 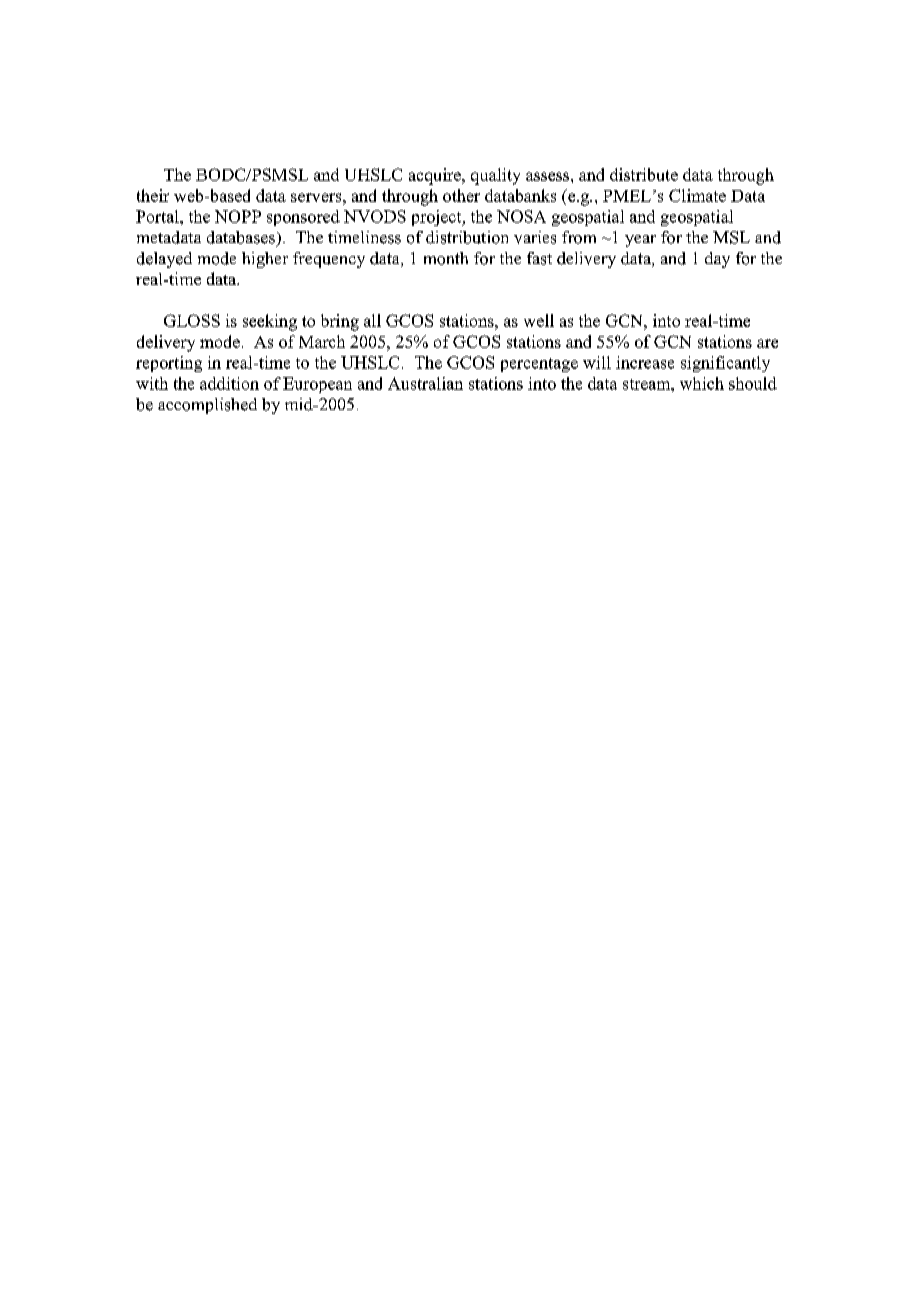 I want to click on month, so click(x=446, y=258).
